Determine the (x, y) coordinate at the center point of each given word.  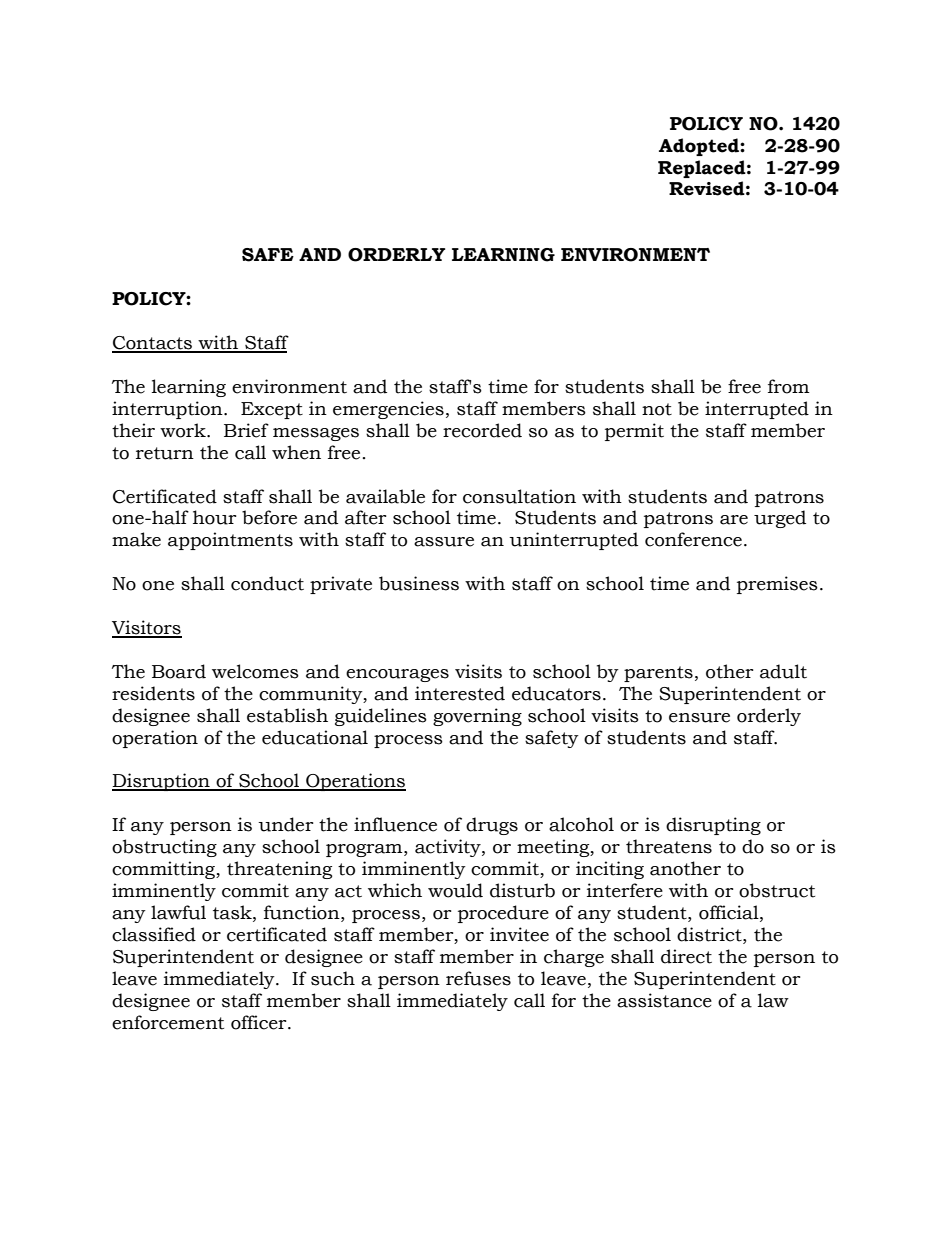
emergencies (388, 410)
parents (658, 674)
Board (179, 671)
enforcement (168, 1022)
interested (460, 693)
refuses (478, 978)
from (788, 386)
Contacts (153, 344)
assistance (664, 1000)
